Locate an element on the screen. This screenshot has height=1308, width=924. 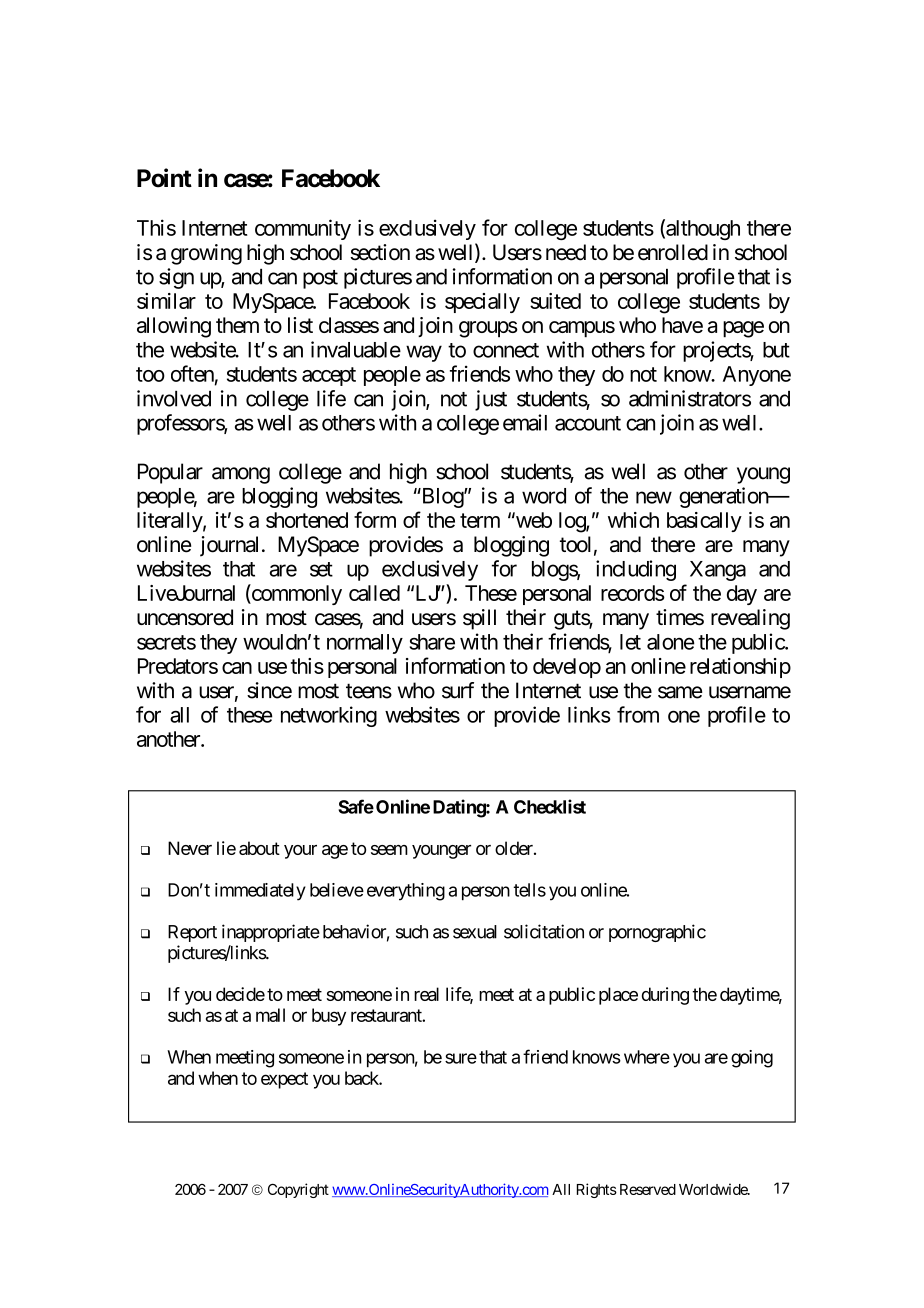
Reserved is located at coordinates (648, 1189).
